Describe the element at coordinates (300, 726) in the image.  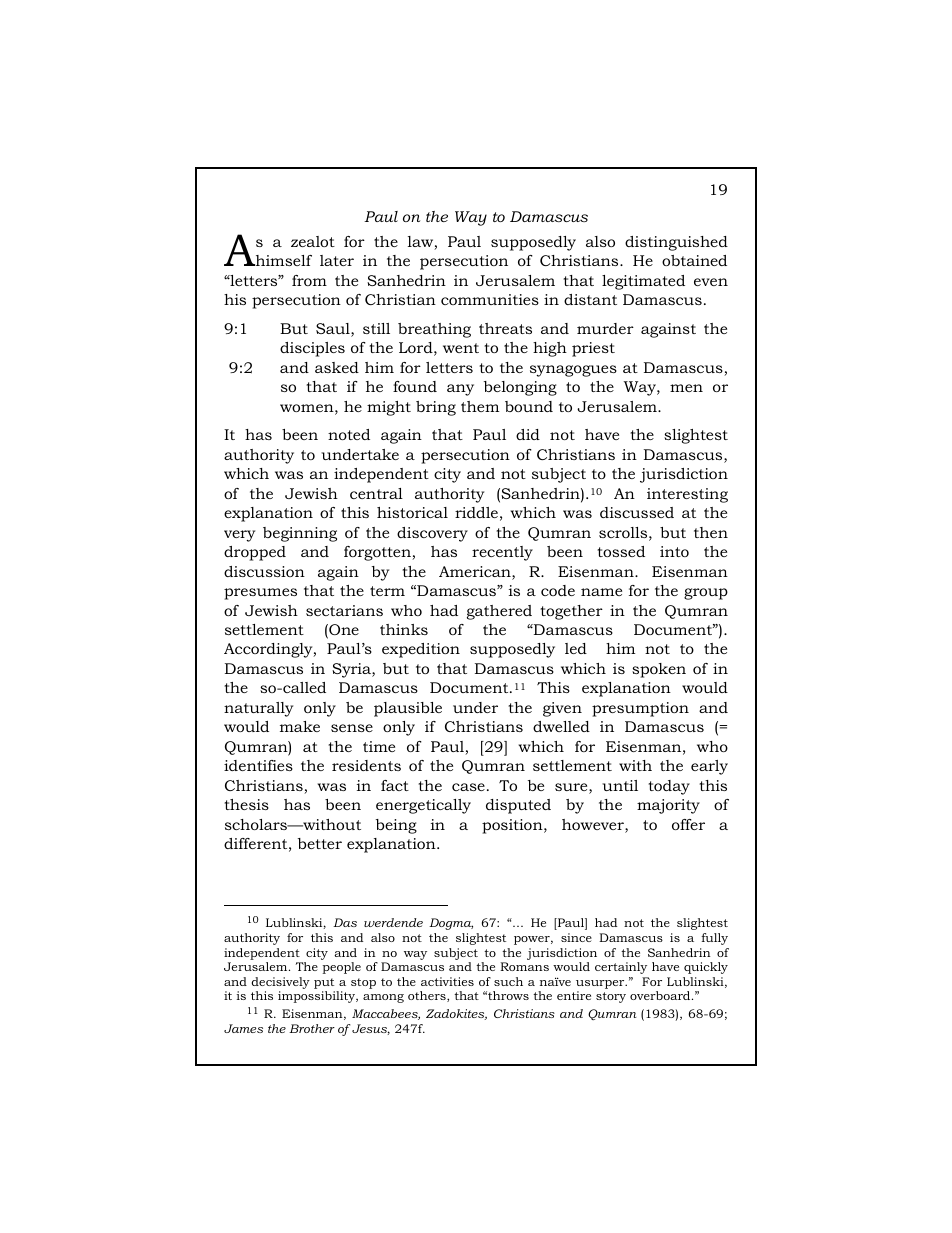
I see `make` at that location.
